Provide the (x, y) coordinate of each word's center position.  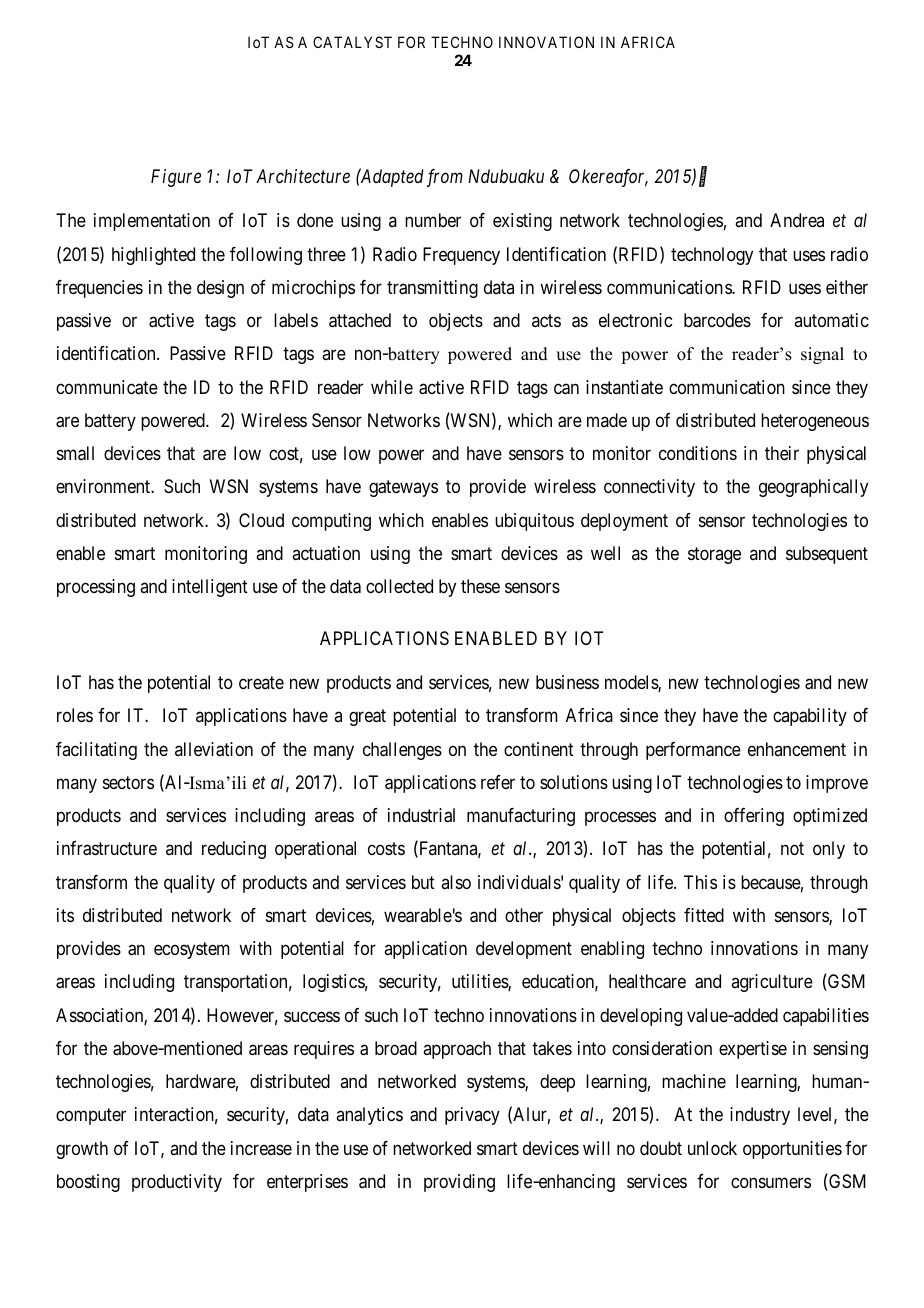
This (700, 882)
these (480, 586)
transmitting (432, 289)
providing (459, 1183)
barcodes (717, 320)
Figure (176, 178)
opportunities (792, 1150)
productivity (177, 1183)
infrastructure (107, 848)
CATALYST (352, 42)
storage (714, 555)
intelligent (210, 588)
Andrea (797, 220)
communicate (107, 387)
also (456, 882)
